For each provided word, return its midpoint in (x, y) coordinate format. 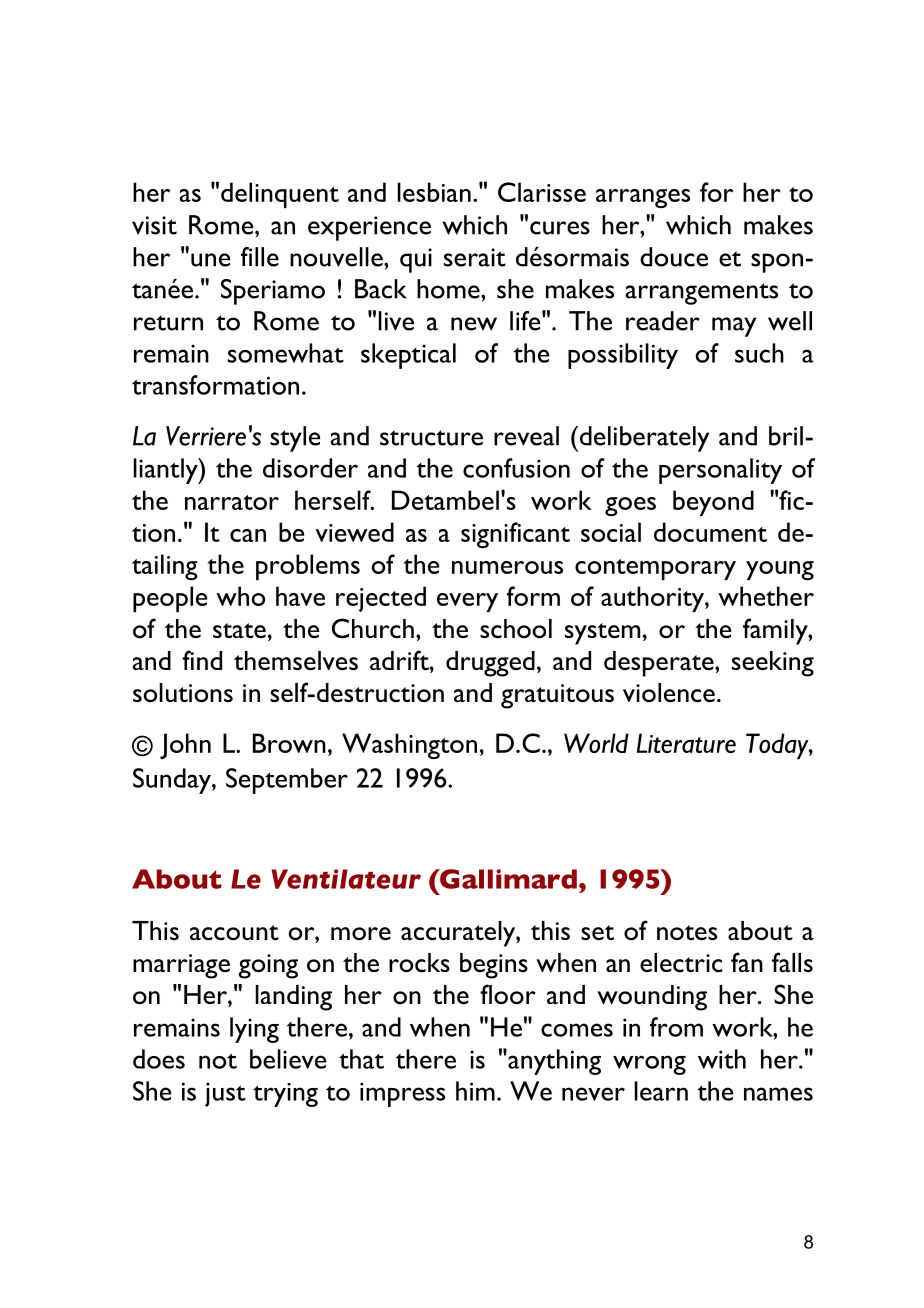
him (475, 1091)
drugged (490, 664)
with (722, 1059)
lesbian (434, 192)
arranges (643, 198)
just (225, 1094)
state (239, 630)
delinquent (280, 195)
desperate (660, 664)
